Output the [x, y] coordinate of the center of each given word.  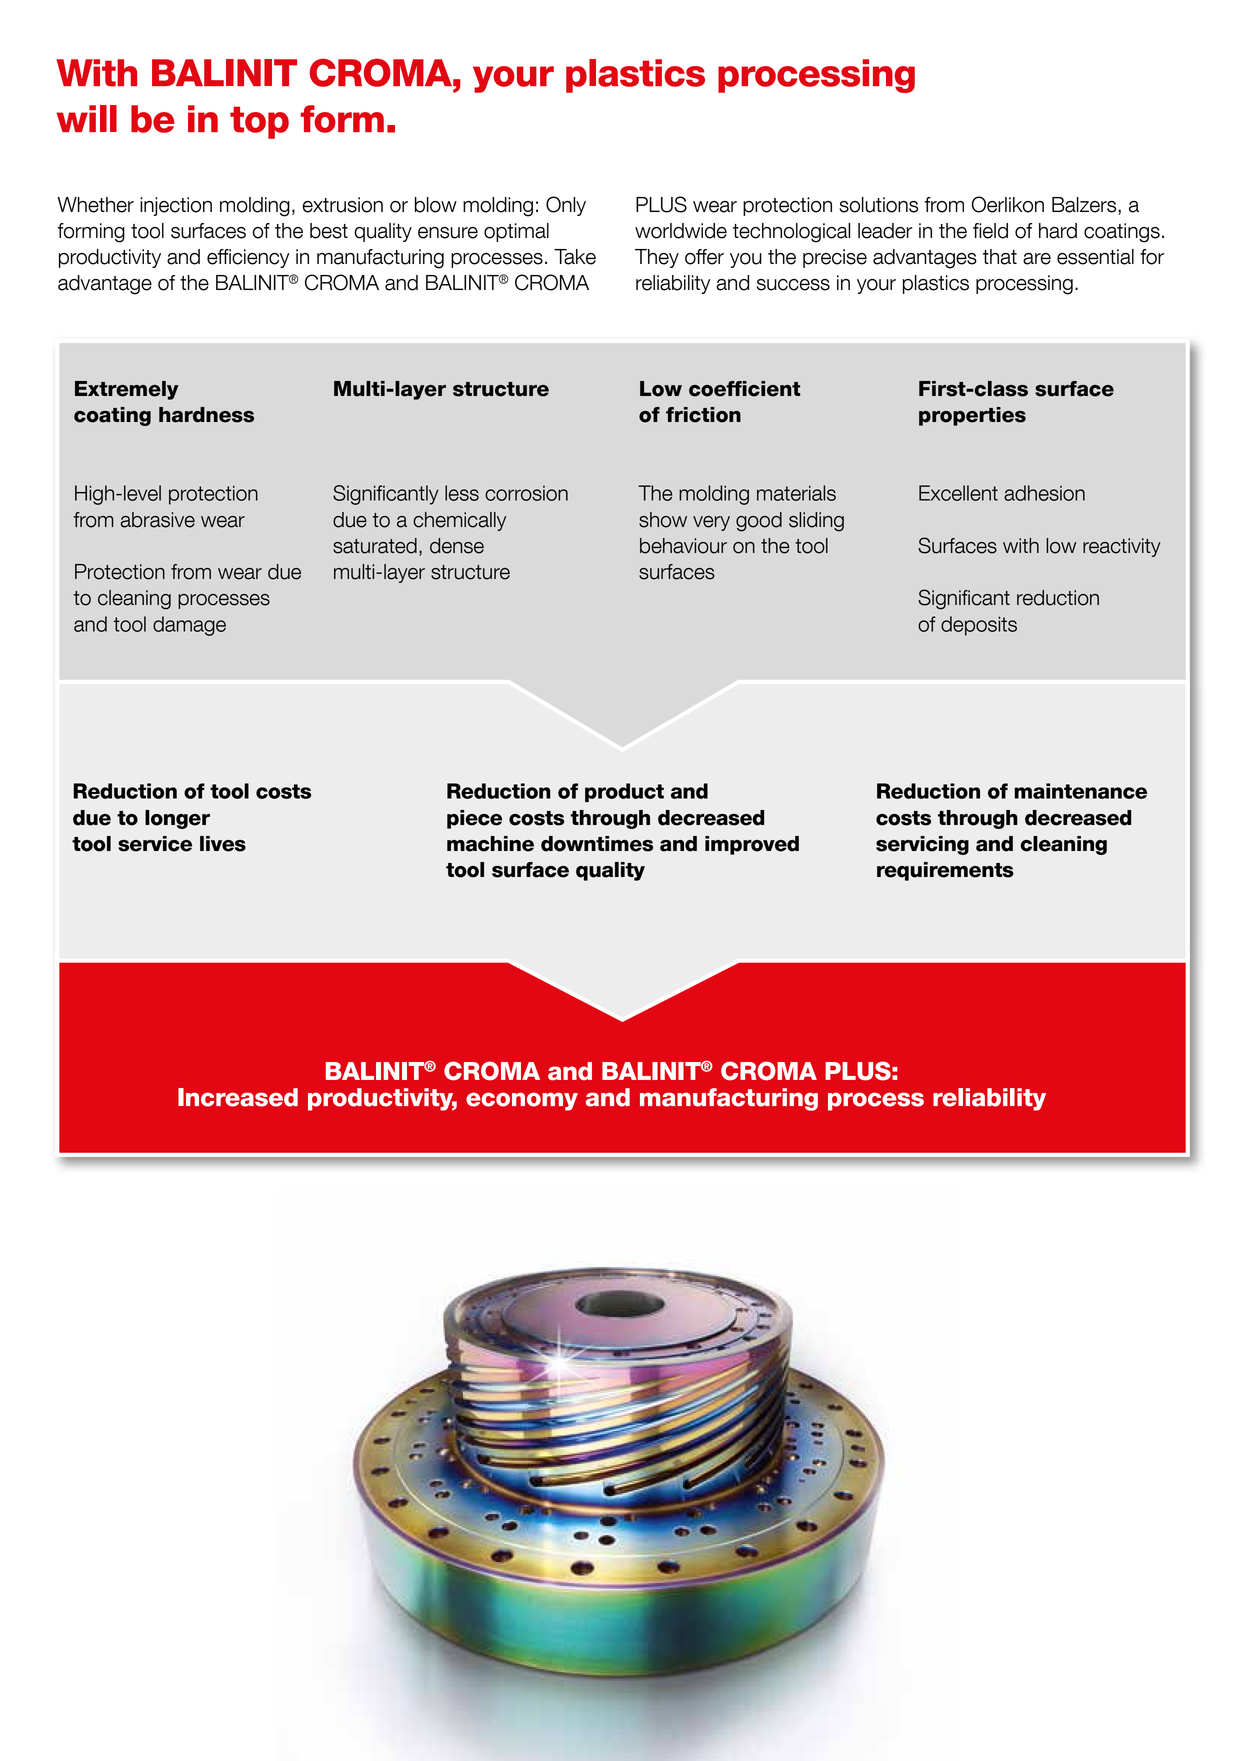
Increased [238, 1097]
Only [566, 206]
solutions [878, 205]
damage [189, 626]
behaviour [683, 546]
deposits [979, 626]
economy [522, 1101]
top [259, 122]
